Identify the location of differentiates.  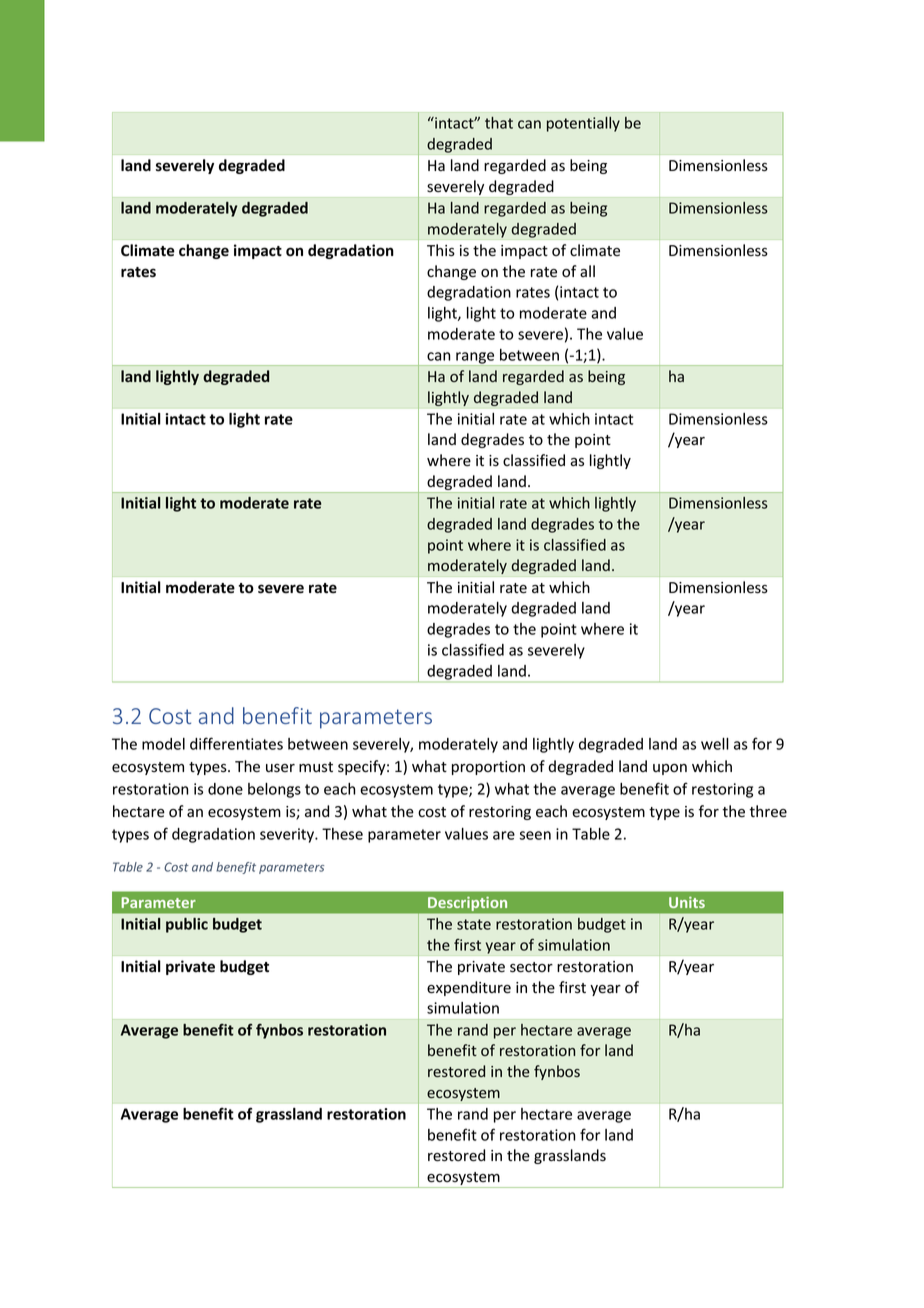
(236, 743).
